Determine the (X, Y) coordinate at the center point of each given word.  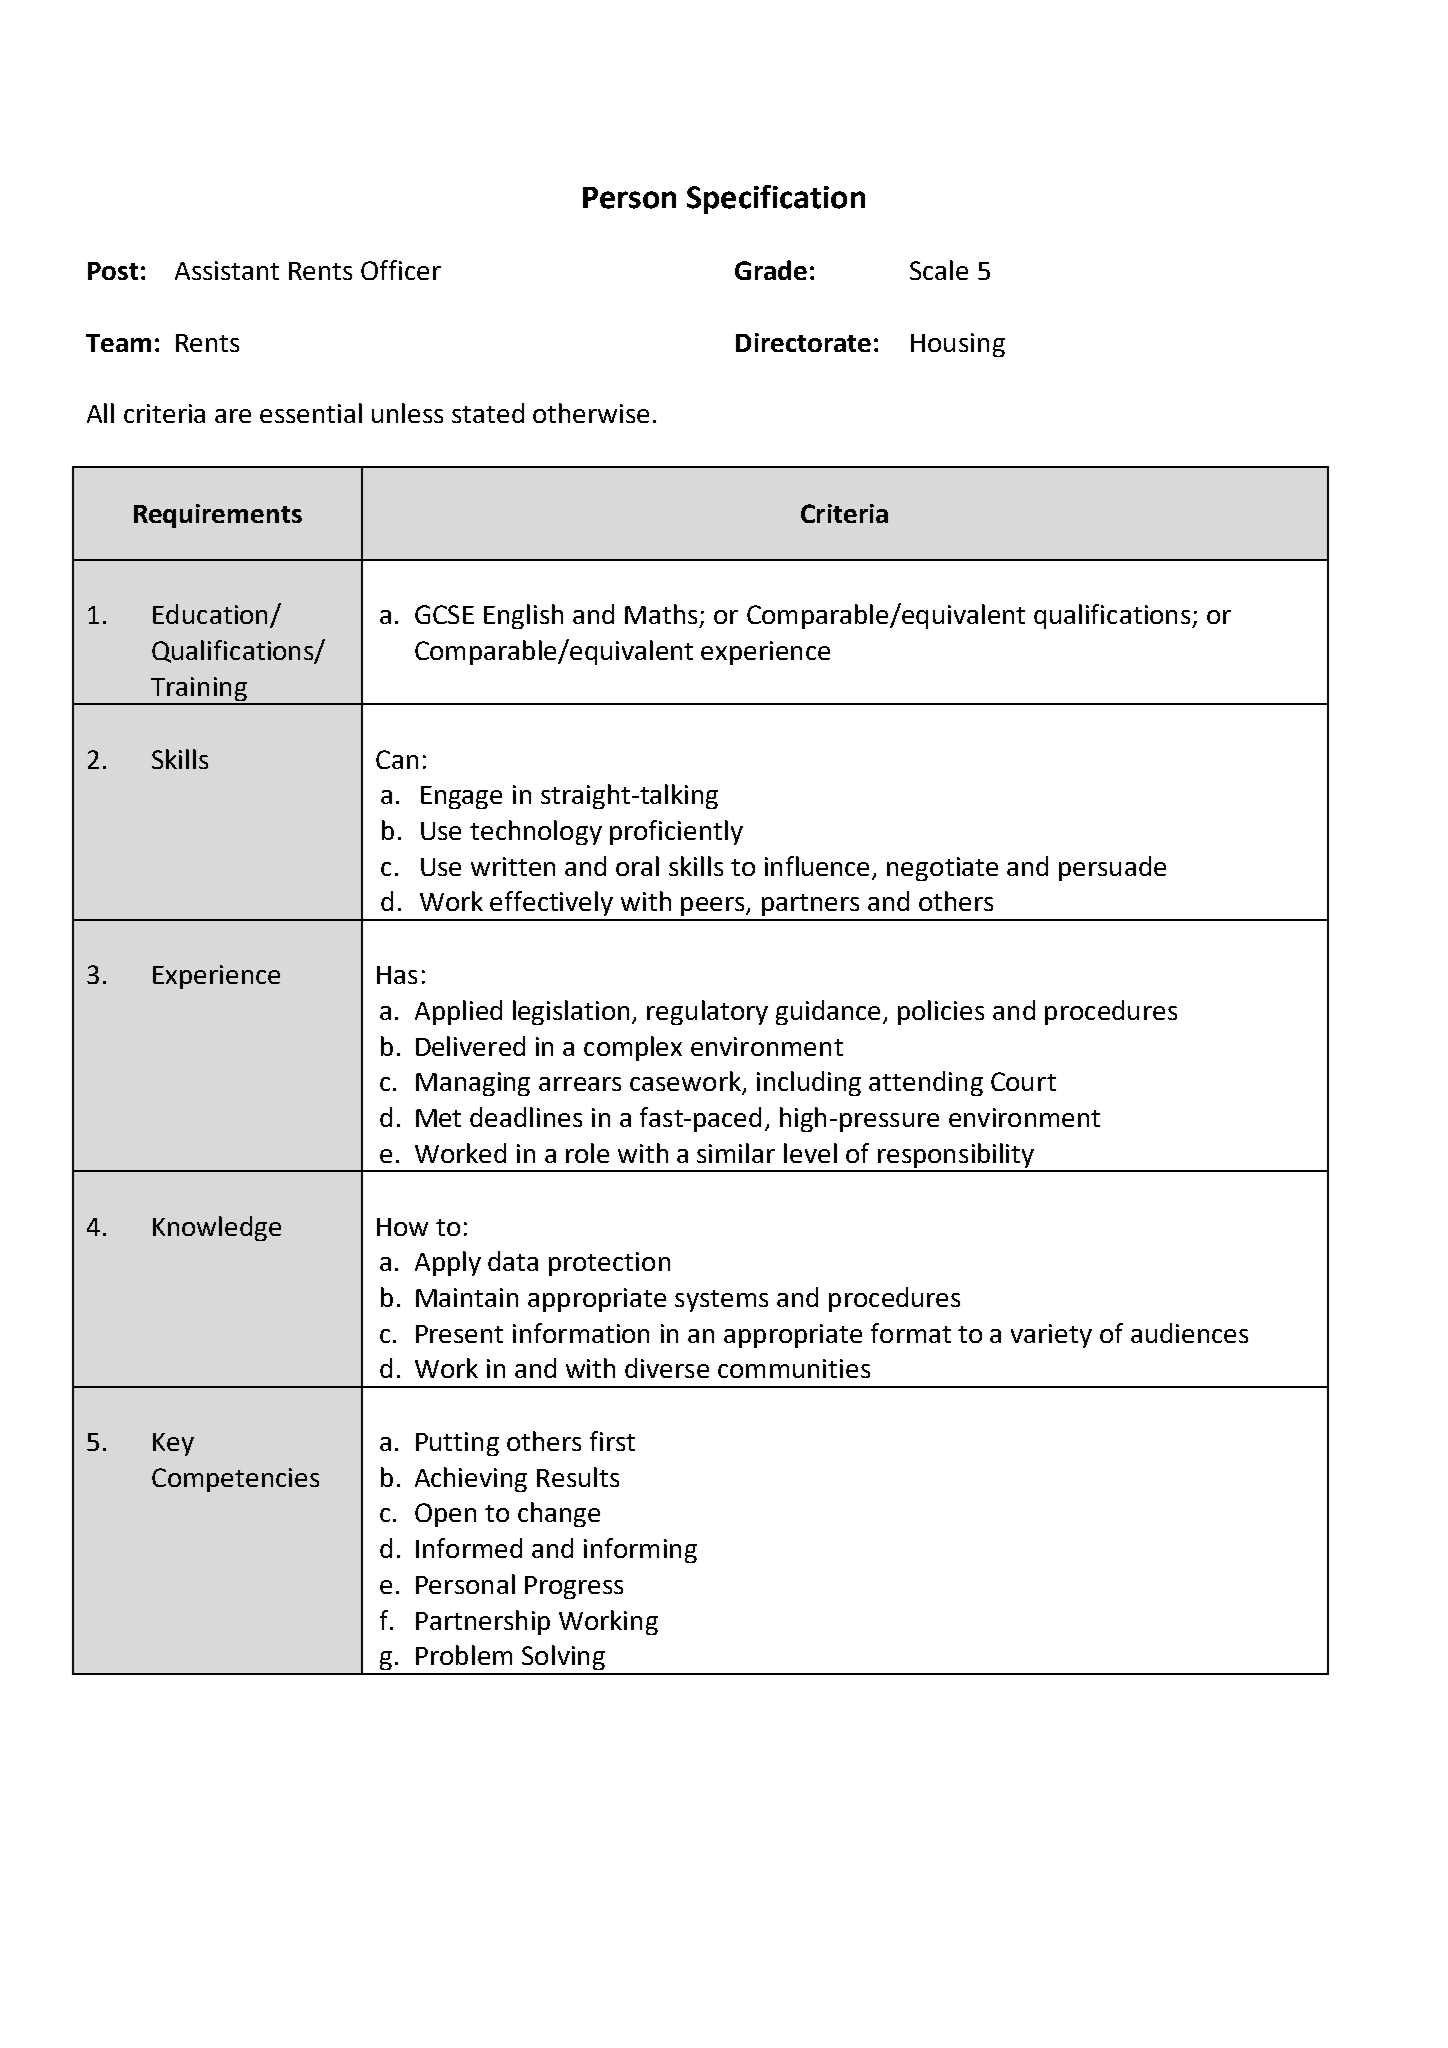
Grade (771, 270)
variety (1051, 1336)
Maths (661, 614)
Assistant (227, 270)
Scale (939, 270)
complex (633, 1048)
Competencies (235, 1480)
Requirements (218, 516)
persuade (1112, 868)
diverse (667, 1368)
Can (397, 759)
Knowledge (217, 1228)
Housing (958, 345)
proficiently (676, 832)
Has (397, 975)
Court (1023, 1081)
